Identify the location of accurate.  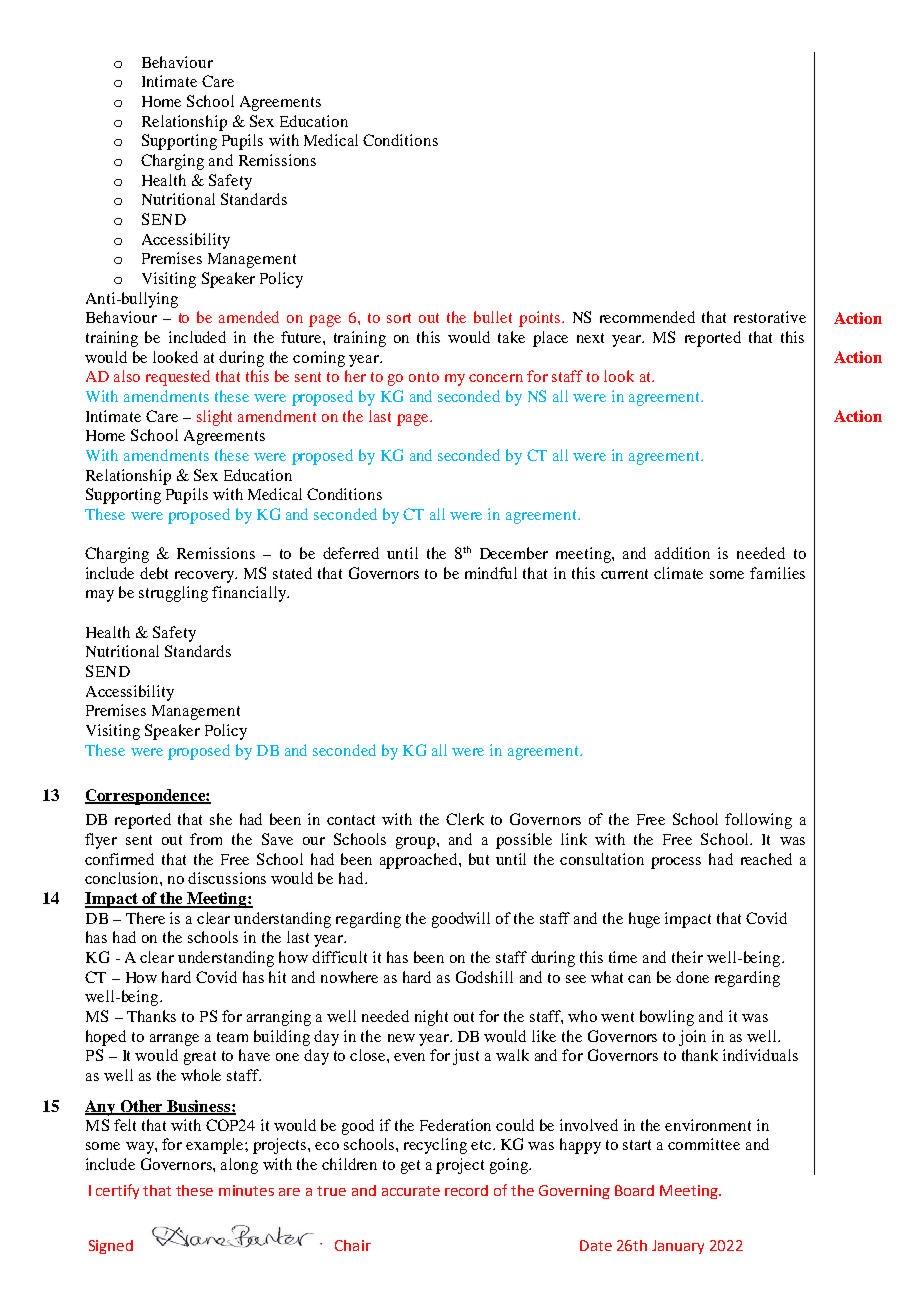
(411, 1191).
